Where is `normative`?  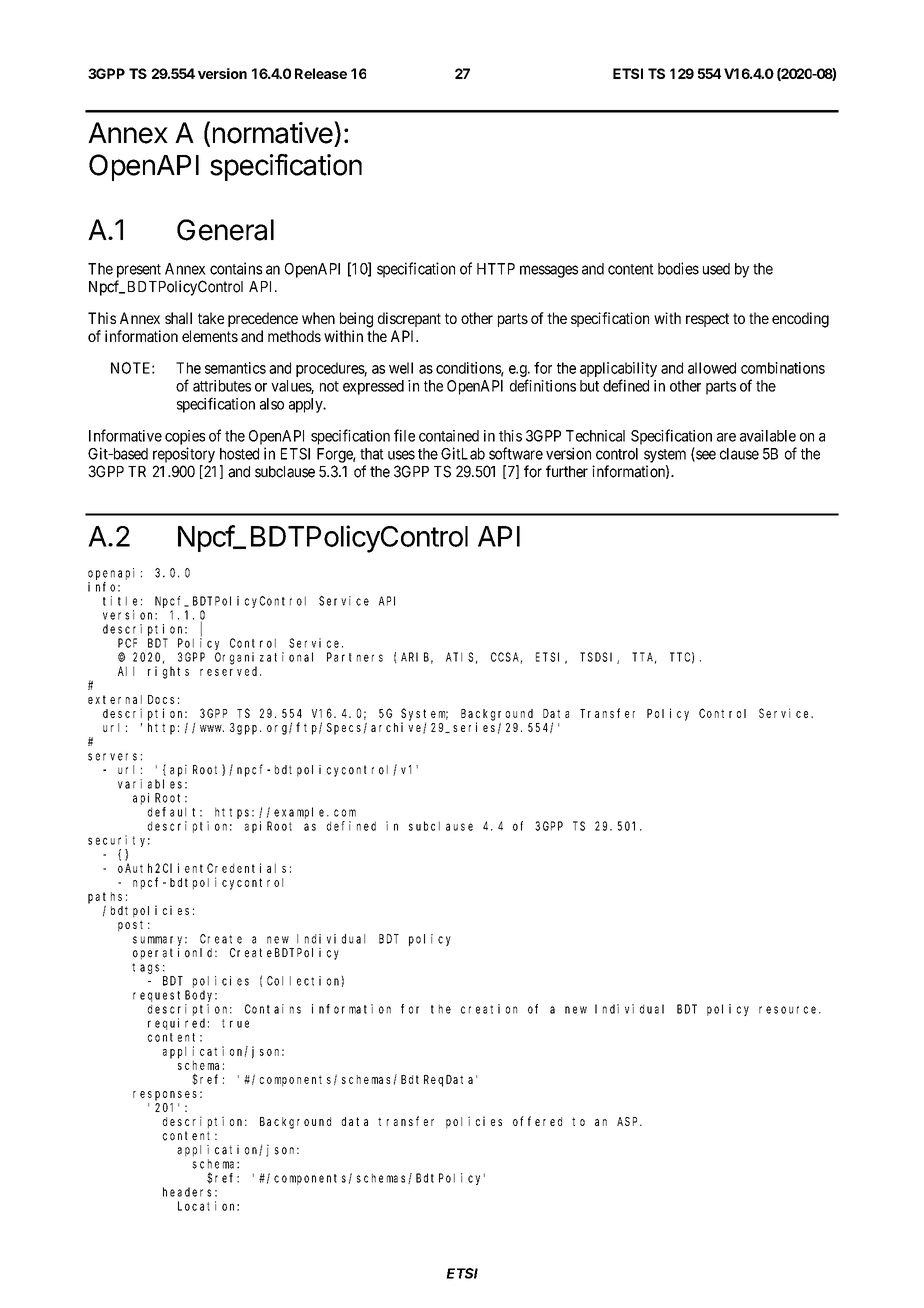 normative is located at coordinates (274, 132).
